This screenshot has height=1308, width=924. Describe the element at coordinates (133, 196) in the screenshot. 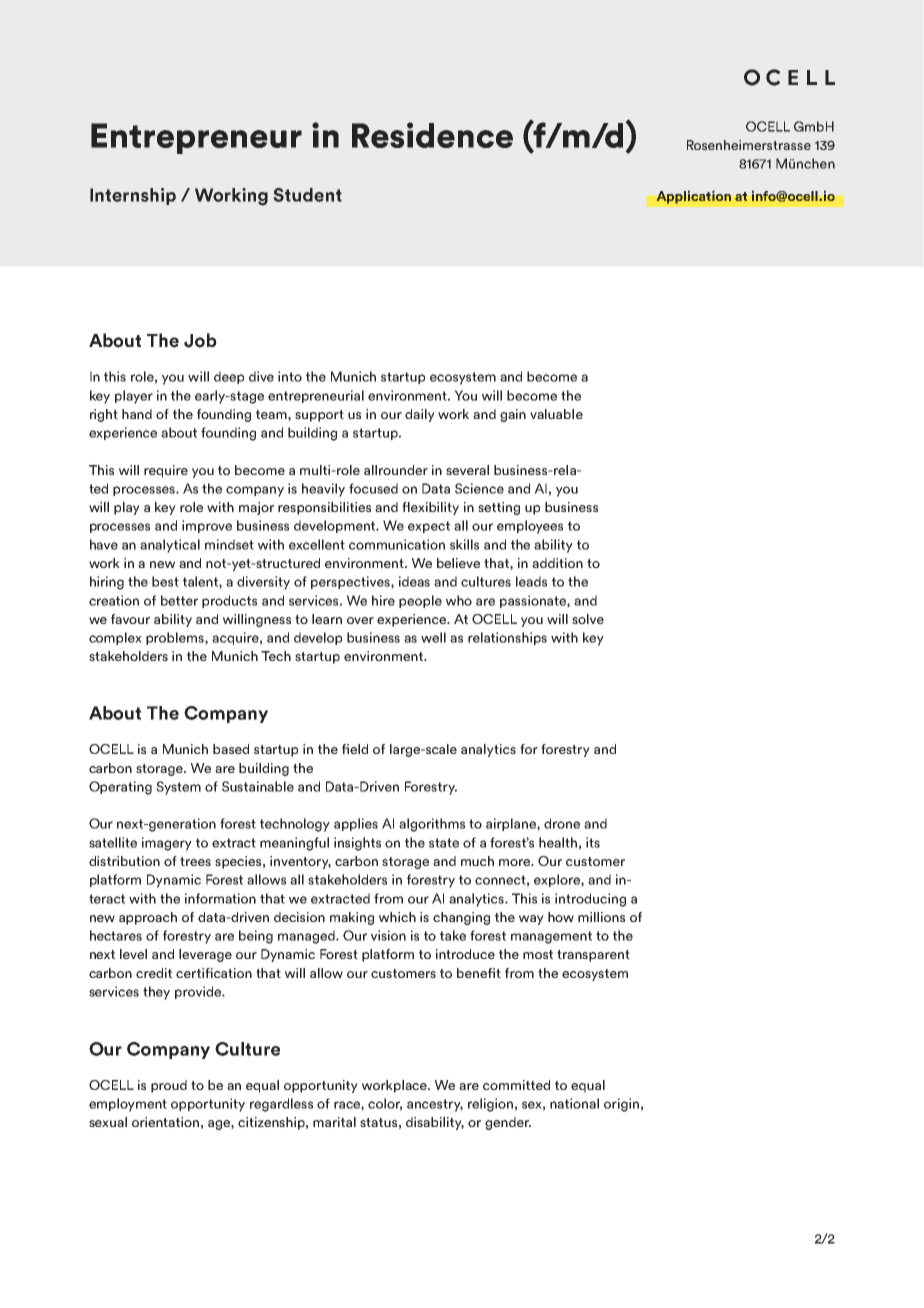

I see `Internship` at that location.
